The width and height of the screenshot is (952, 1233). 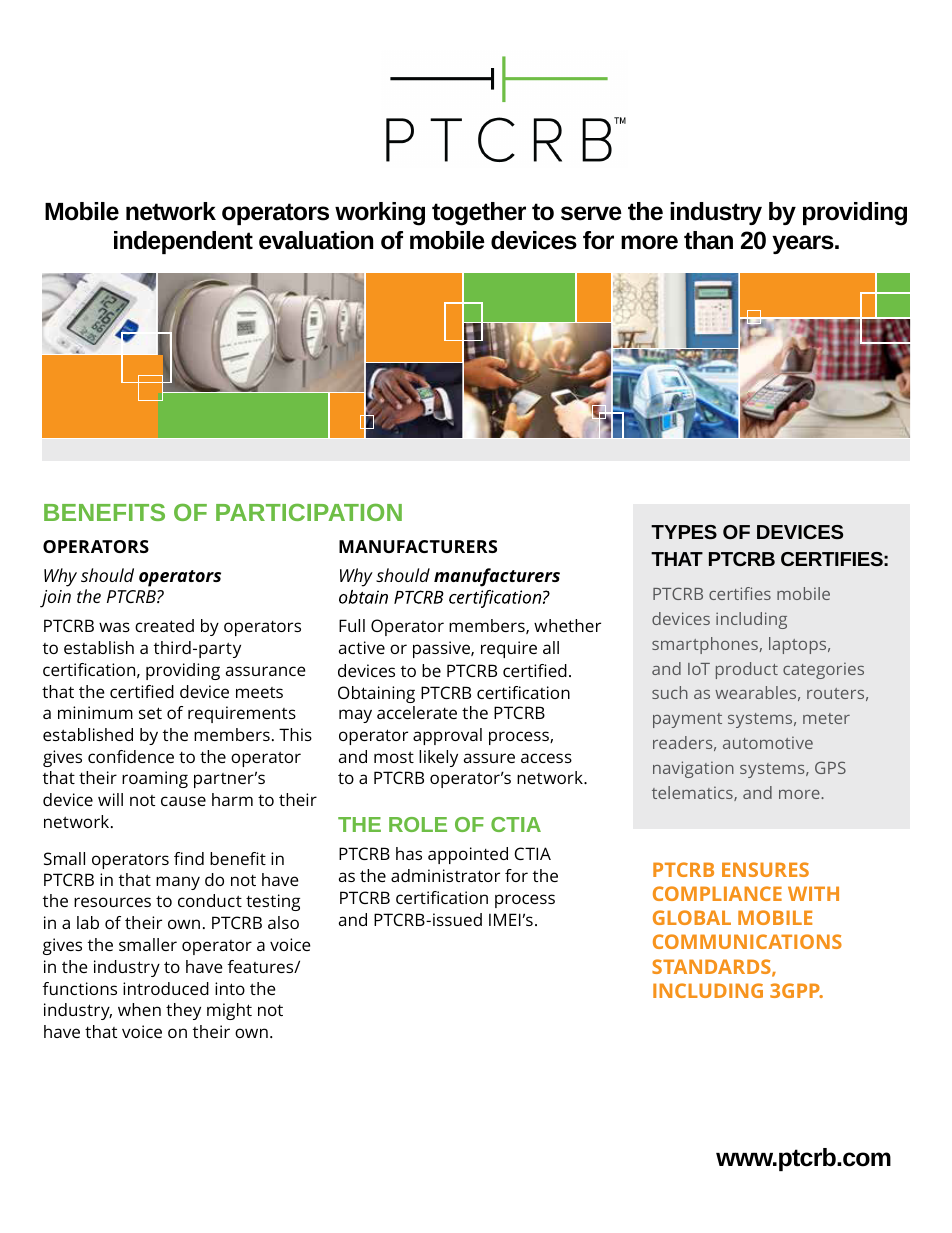 I want to click on introduced, so click(x=166, y=988).
